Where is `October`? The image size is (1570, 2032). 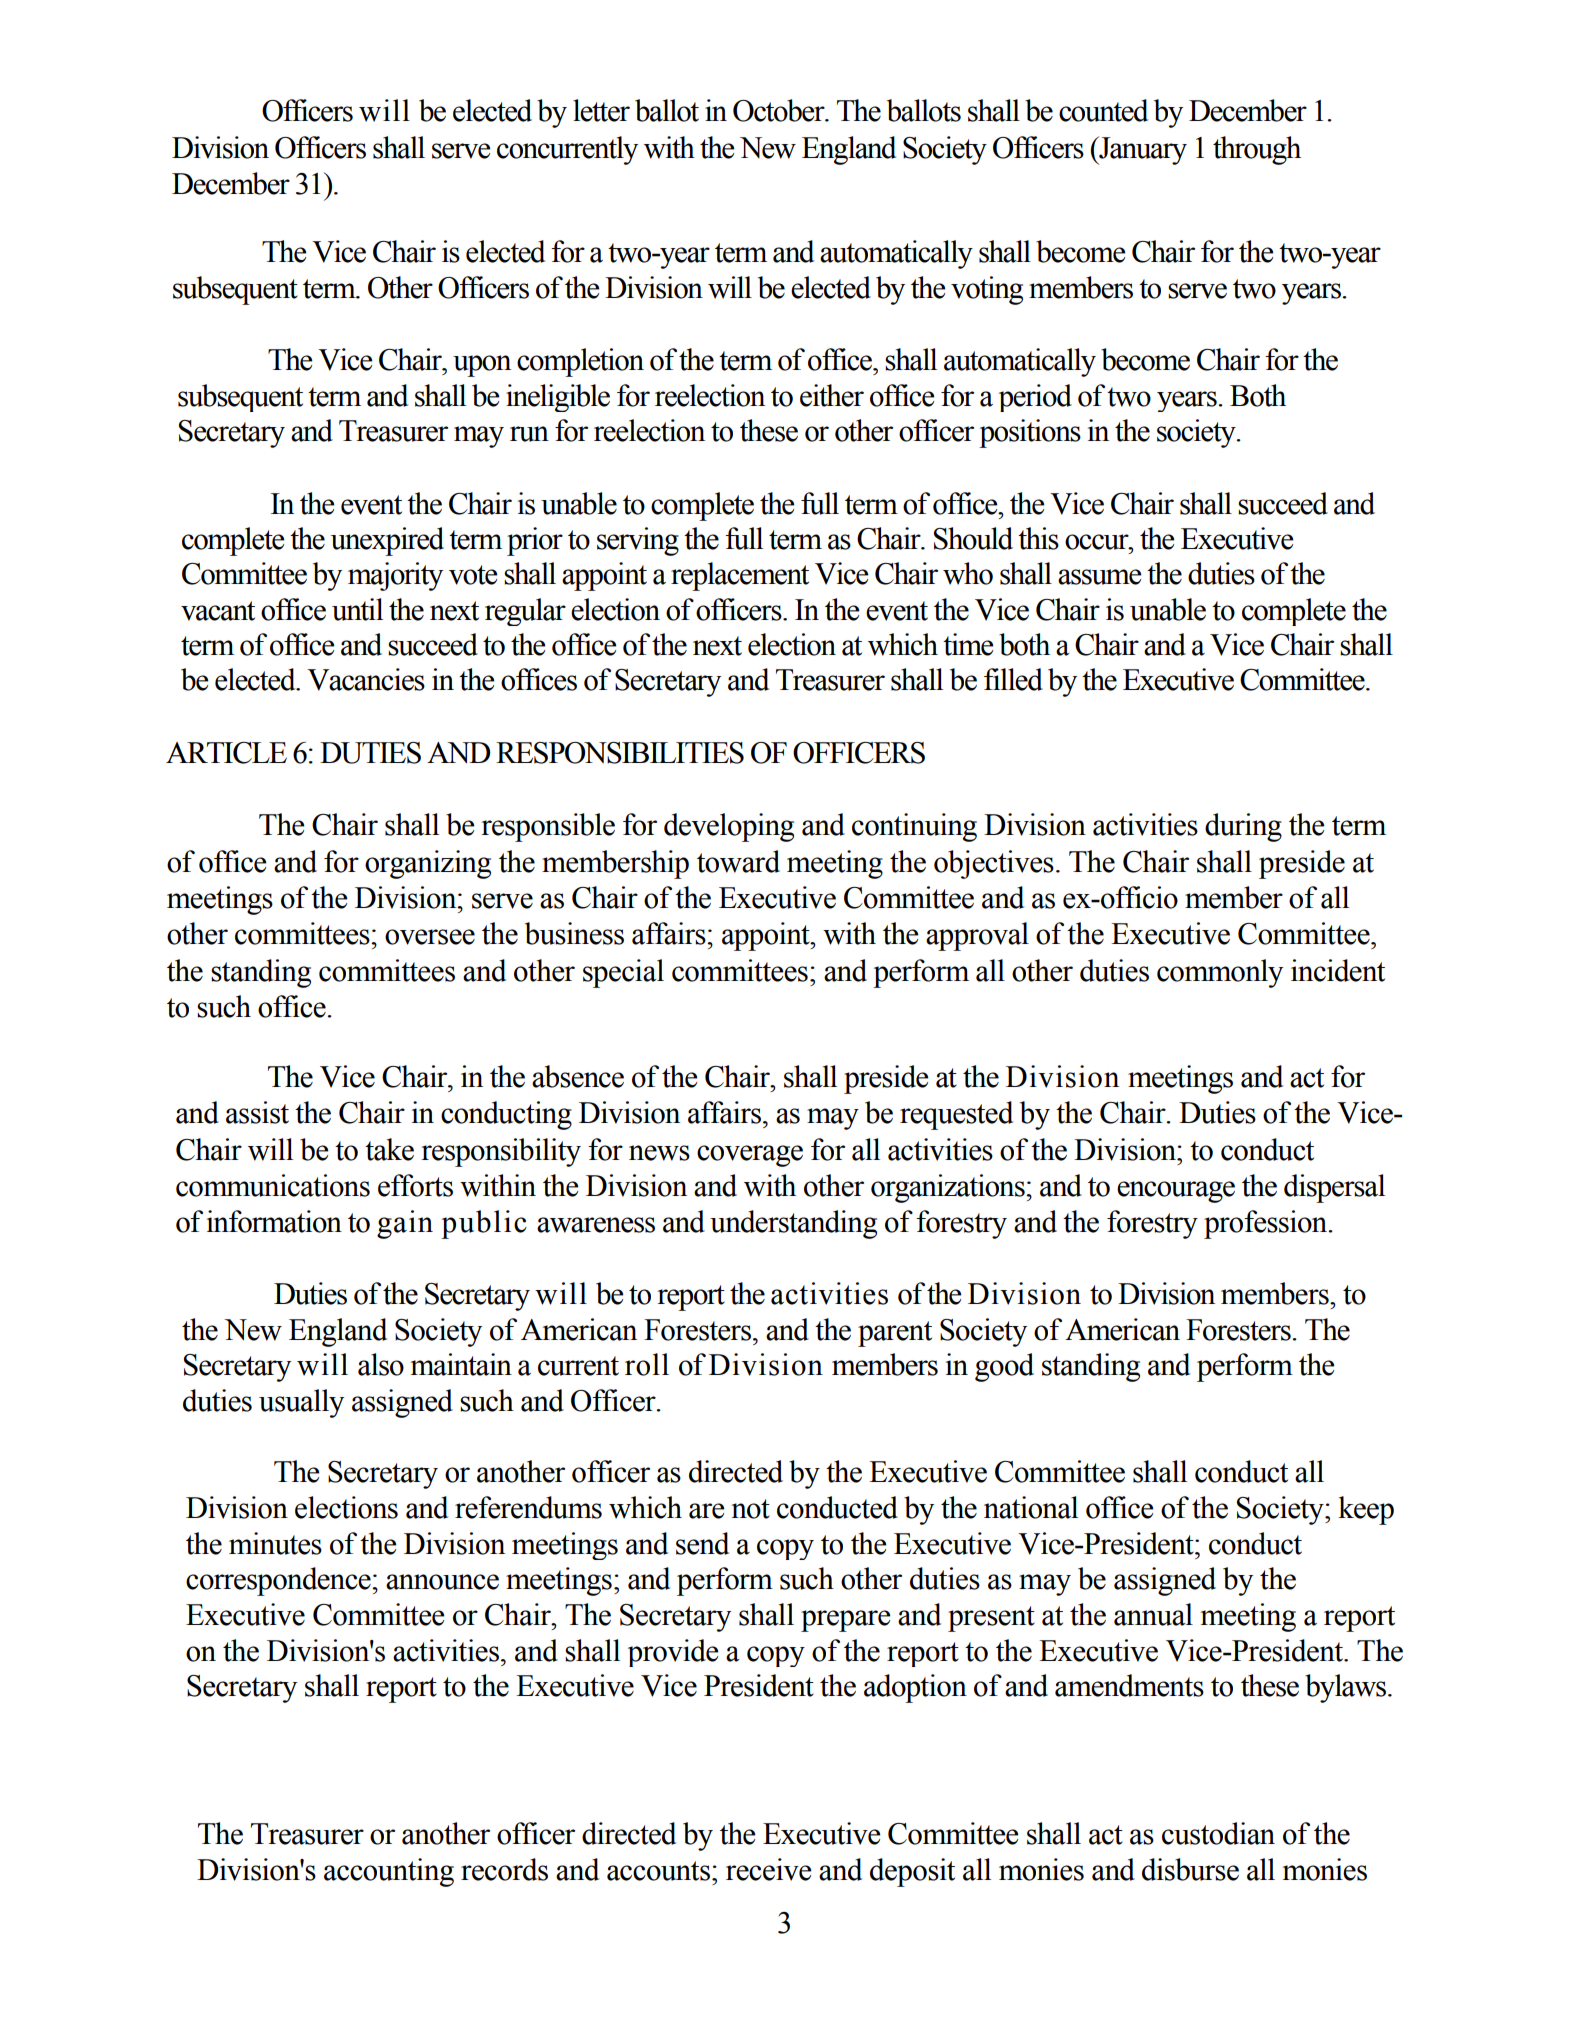 October is located at coordinates (780, 110).
